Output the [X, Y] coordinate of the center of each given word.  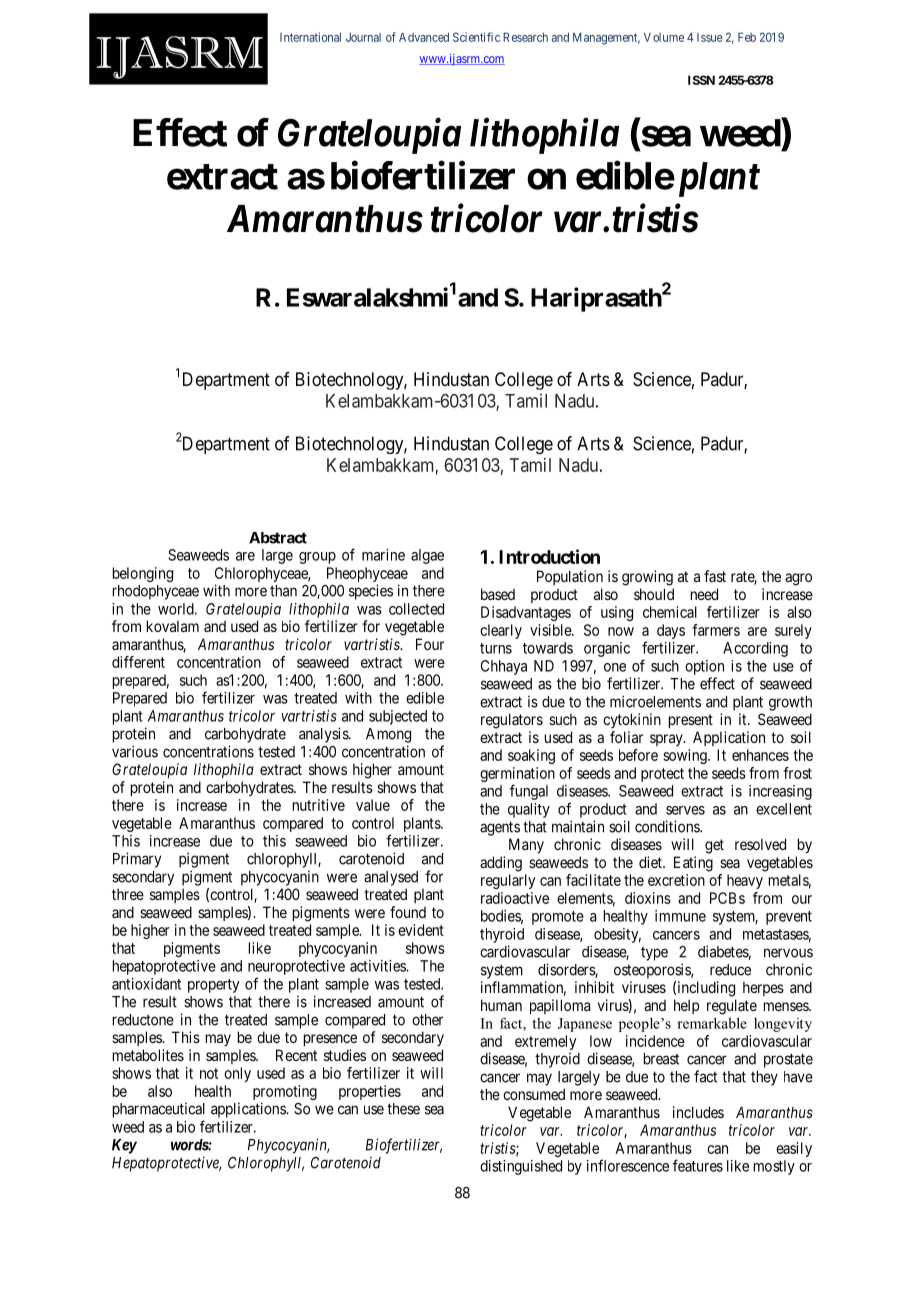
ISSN [701, 80]
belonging [143, 574]
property [214, 986]
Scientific [476, 37]
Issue [710, 37]
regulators [512, 721]
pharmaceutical [159, 1110]
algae [427, 556]
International [310, 37]
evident [421, 930]
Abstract [278, 538]
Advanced [424, 37]
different [138, 662]
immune [680, 916]
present [691, 721]
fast [715, 576]
